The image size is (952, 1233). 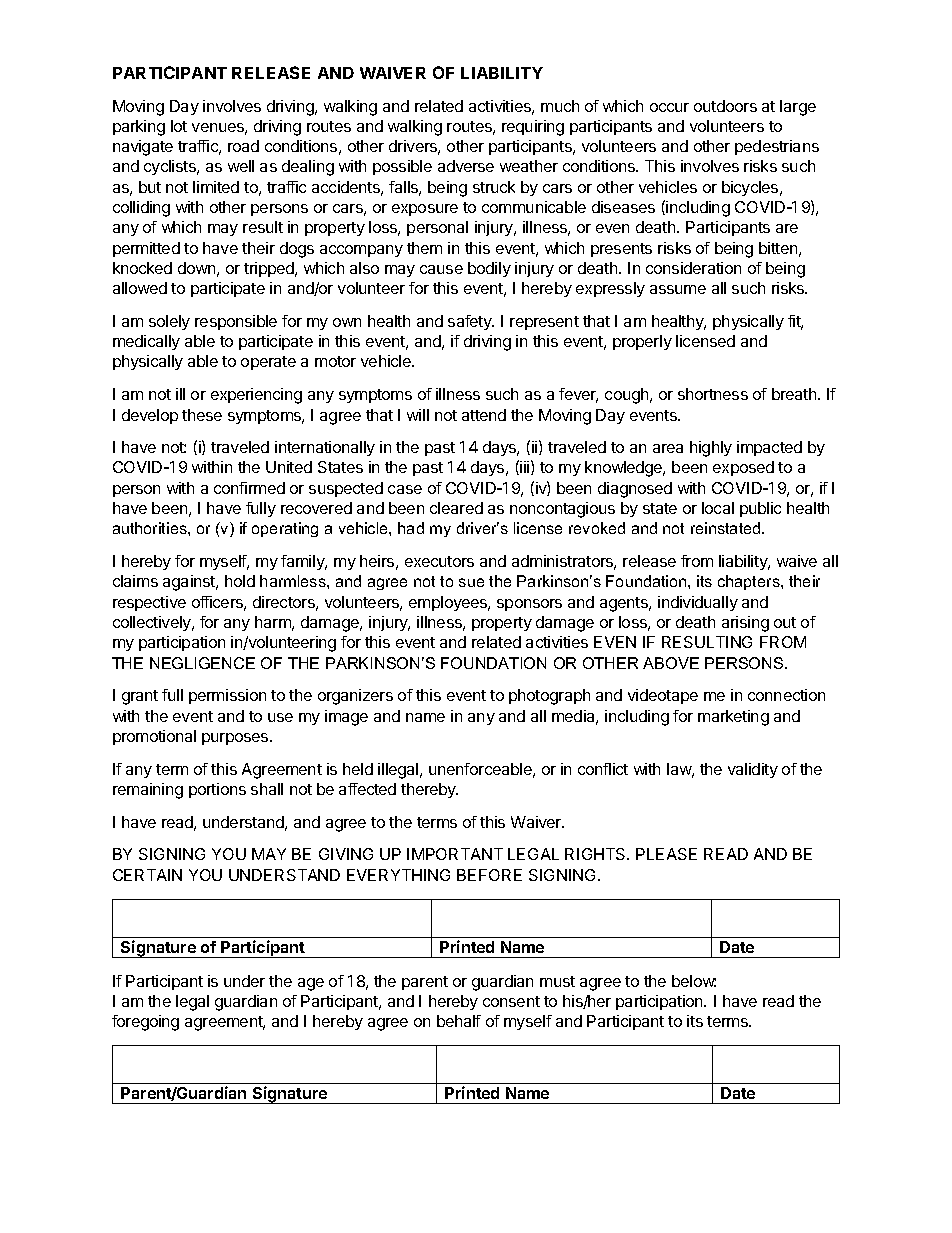 I want to click on outdoors, so click(x=725, y=106).
